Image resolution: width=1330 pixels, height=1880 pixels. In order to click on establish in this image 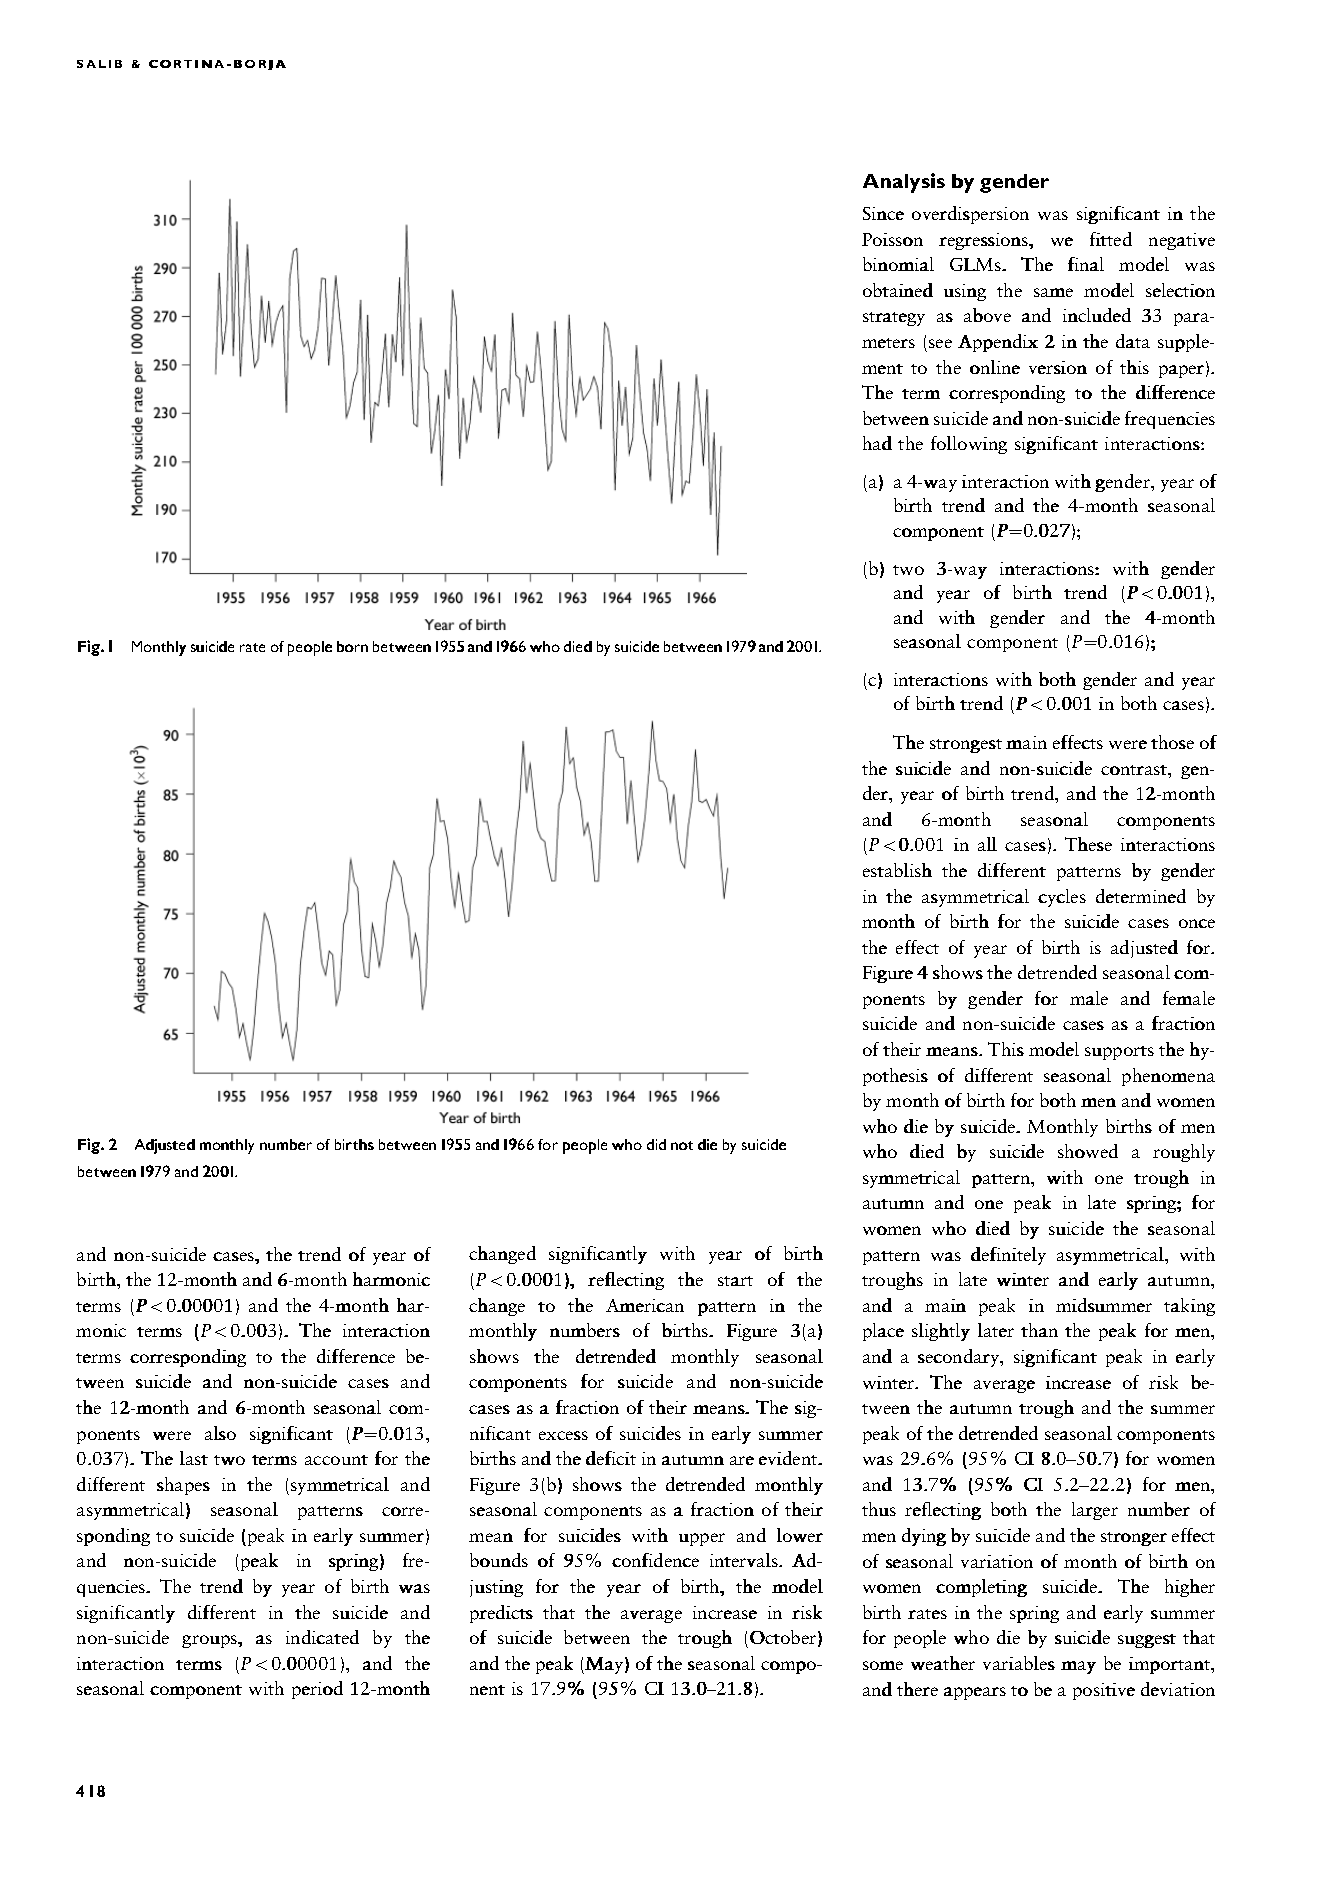, I will do `click(897, 870)`.
